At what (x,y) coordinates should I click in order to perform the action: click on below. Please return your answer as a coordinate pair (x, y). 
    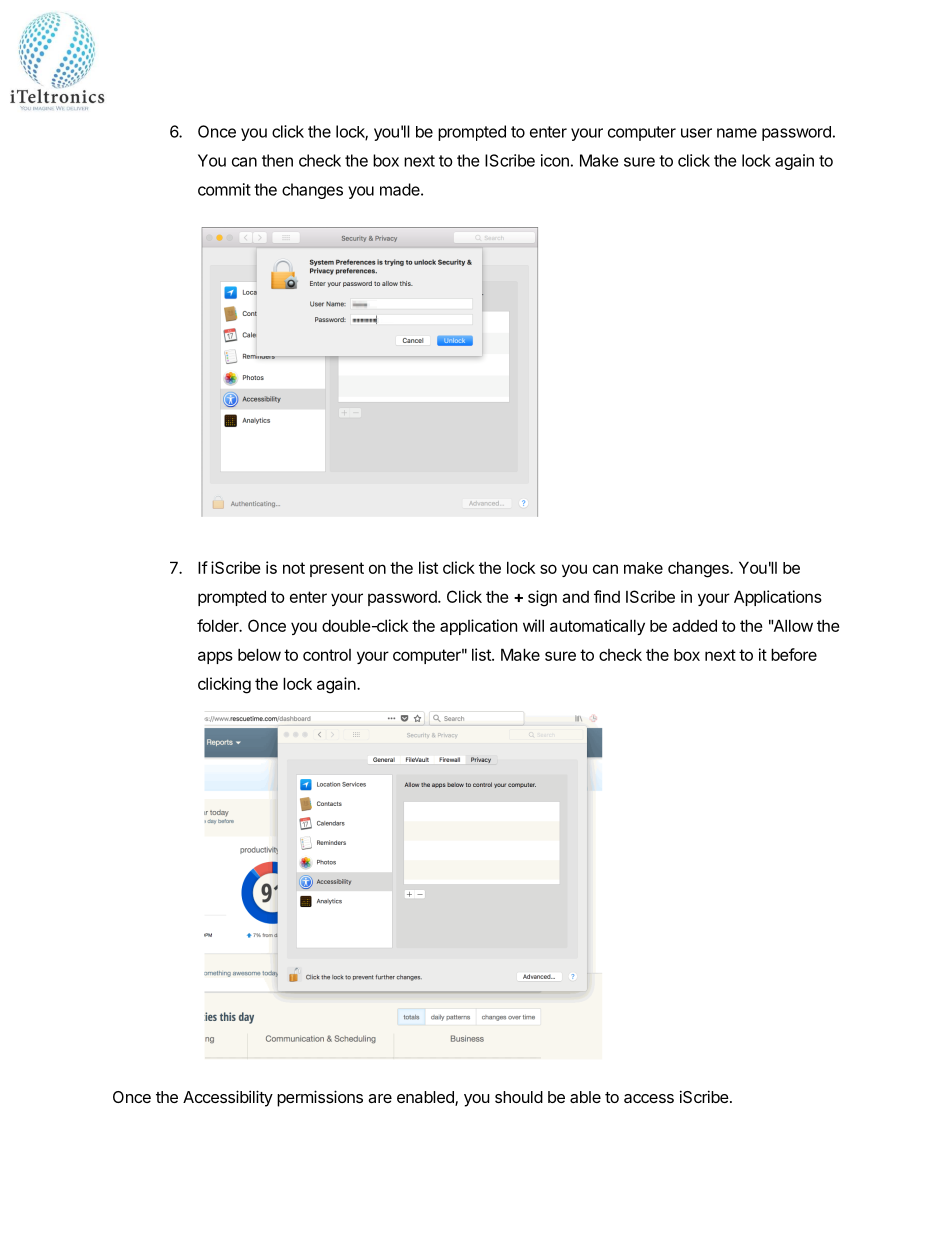
    Looking at the image, I should click on (259, 654).
